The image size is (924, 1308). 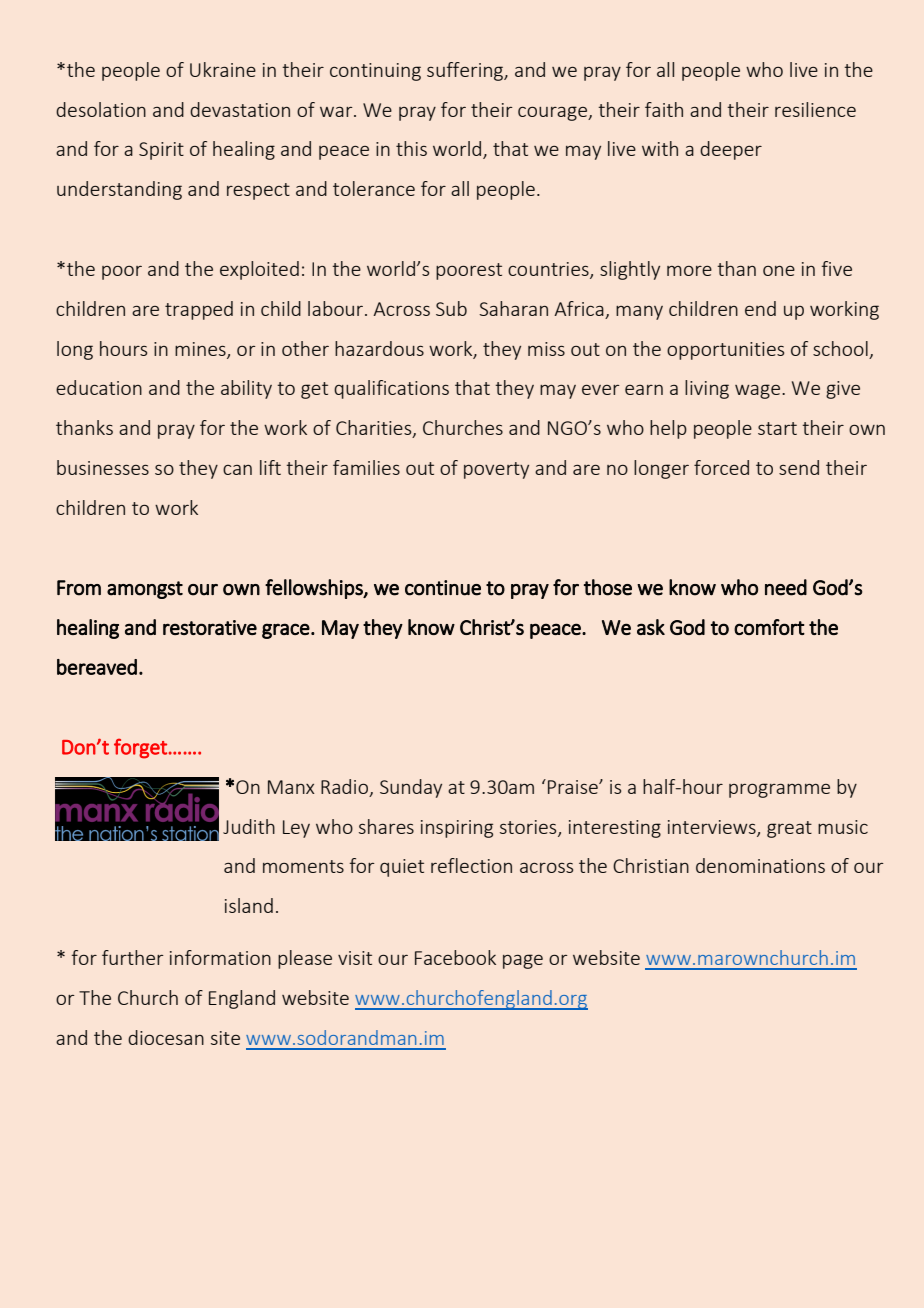 What do you see at coordinates (815, 109) in the document?
I see `resilience` at bounding box center [815, 109].
